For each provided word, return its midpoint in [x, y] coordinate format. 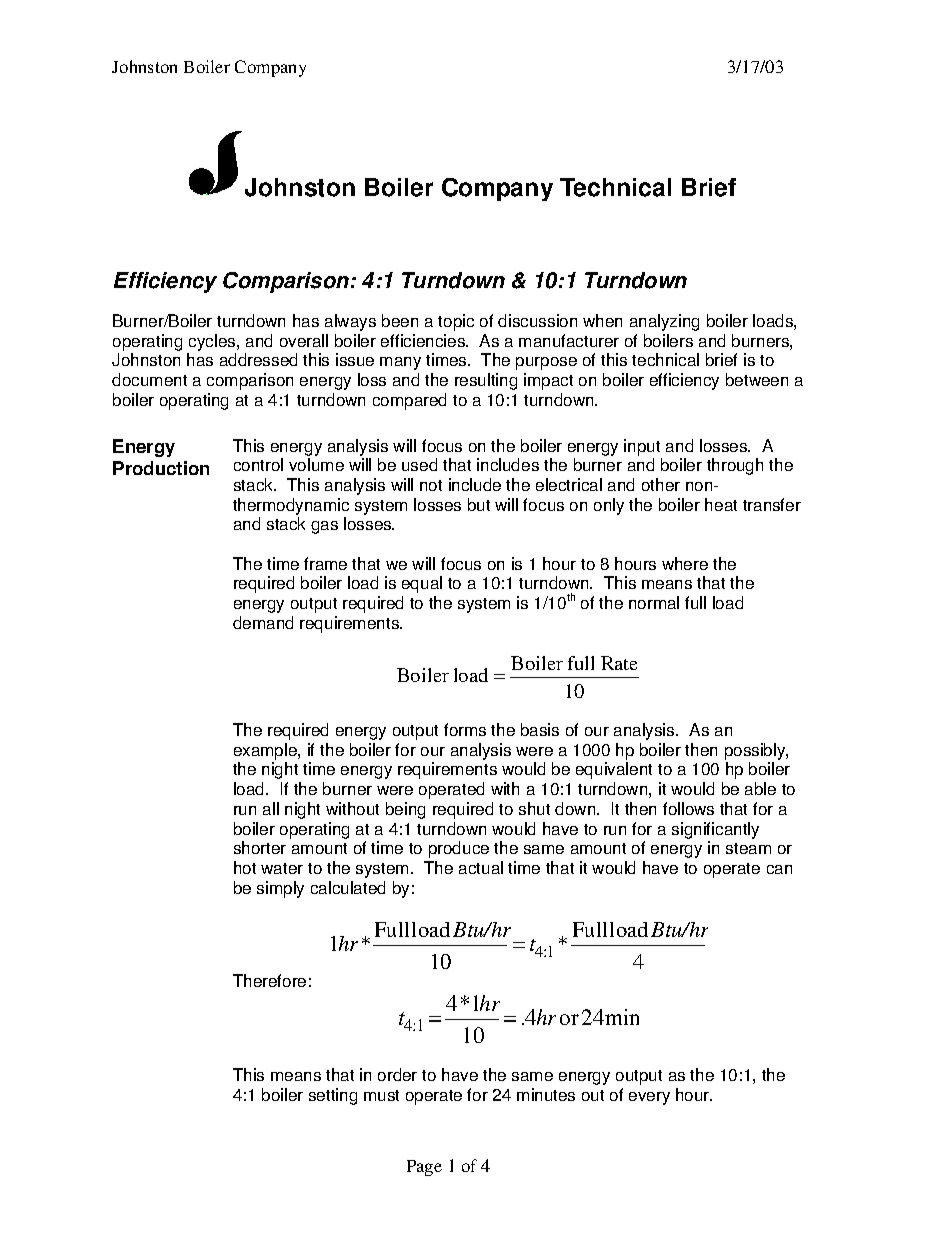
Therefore [269, 980]
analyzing [664, 322]
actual [481, 867]
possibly [756, 751]
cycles [213, 342]
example [266, 751]
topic [456, 322]
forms [465, 729]
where [685, 563]
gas [324, 527]
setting [333, 1096]
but [479, 504]
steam [748, 848]
